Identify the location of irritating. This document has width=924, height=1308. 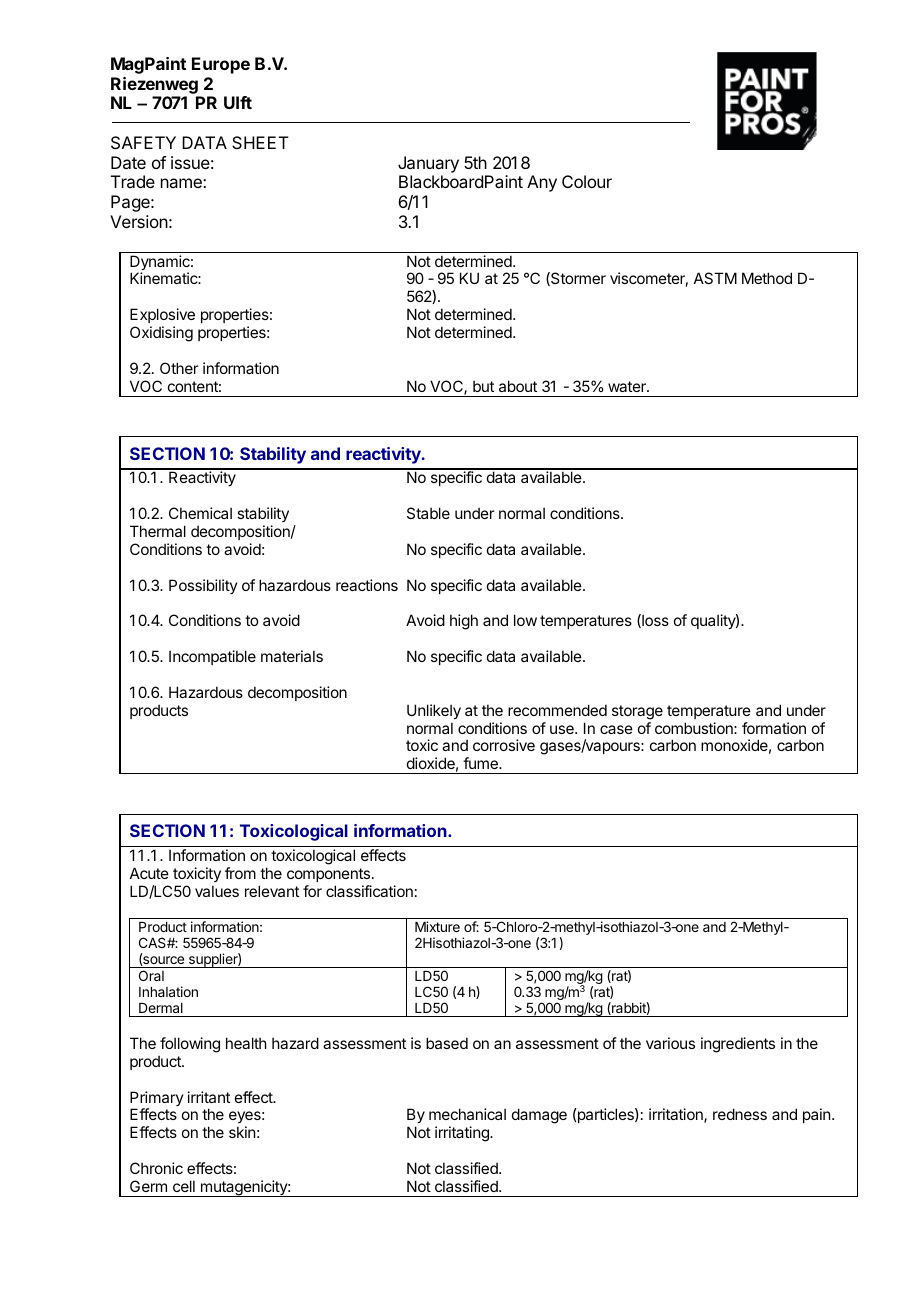
(463, 1134).
